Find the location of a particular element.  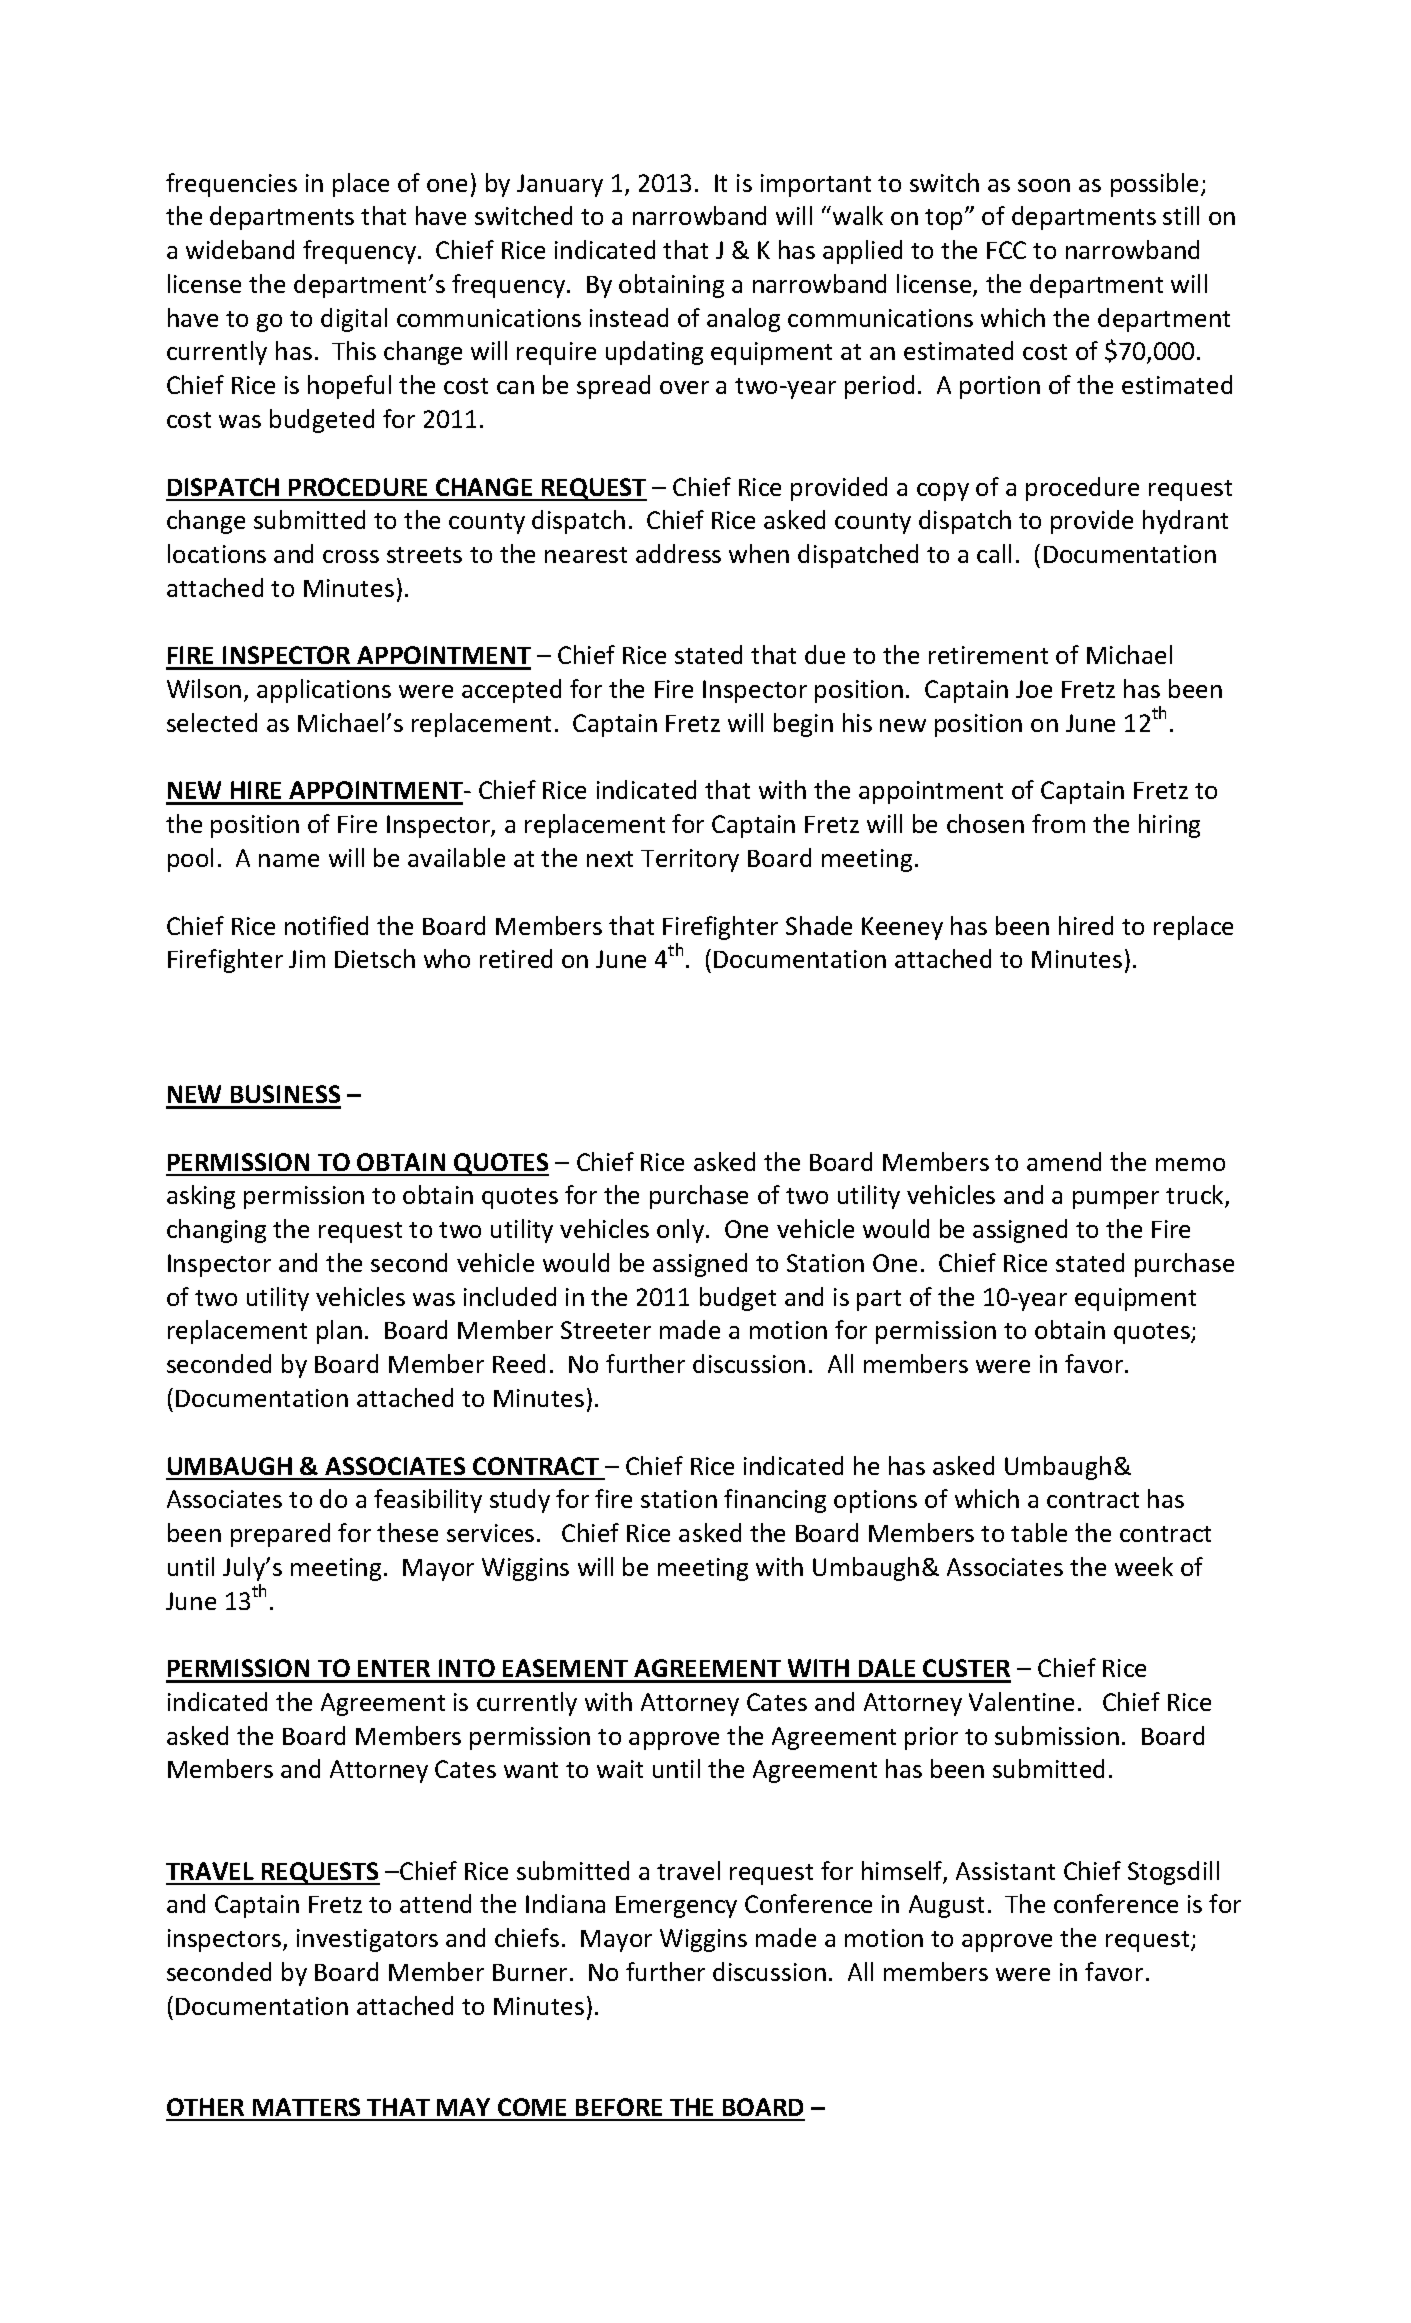

table is located at coordinates (1039, 1532).
